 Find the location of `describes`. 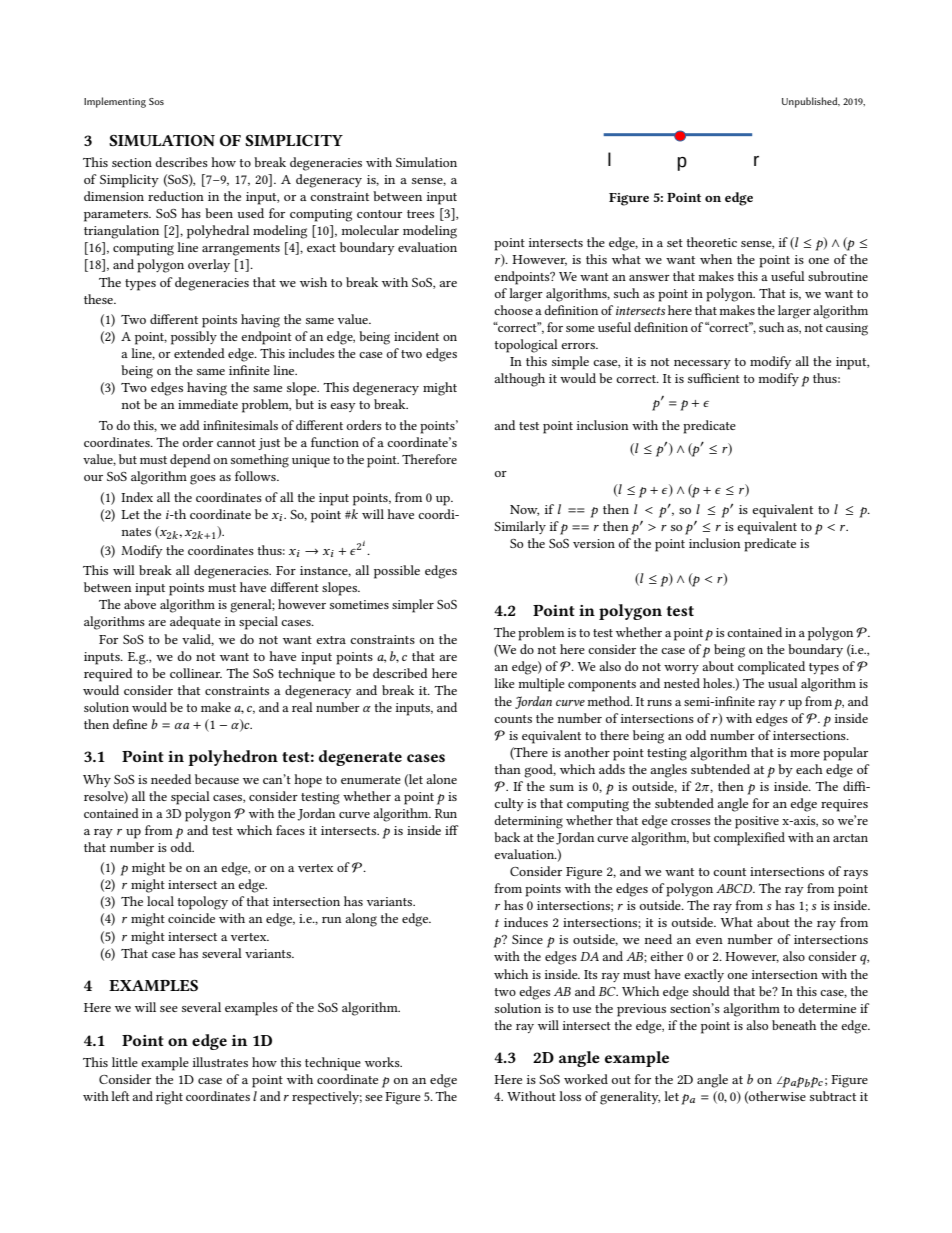

describes is located at coordinates (181, 162).
